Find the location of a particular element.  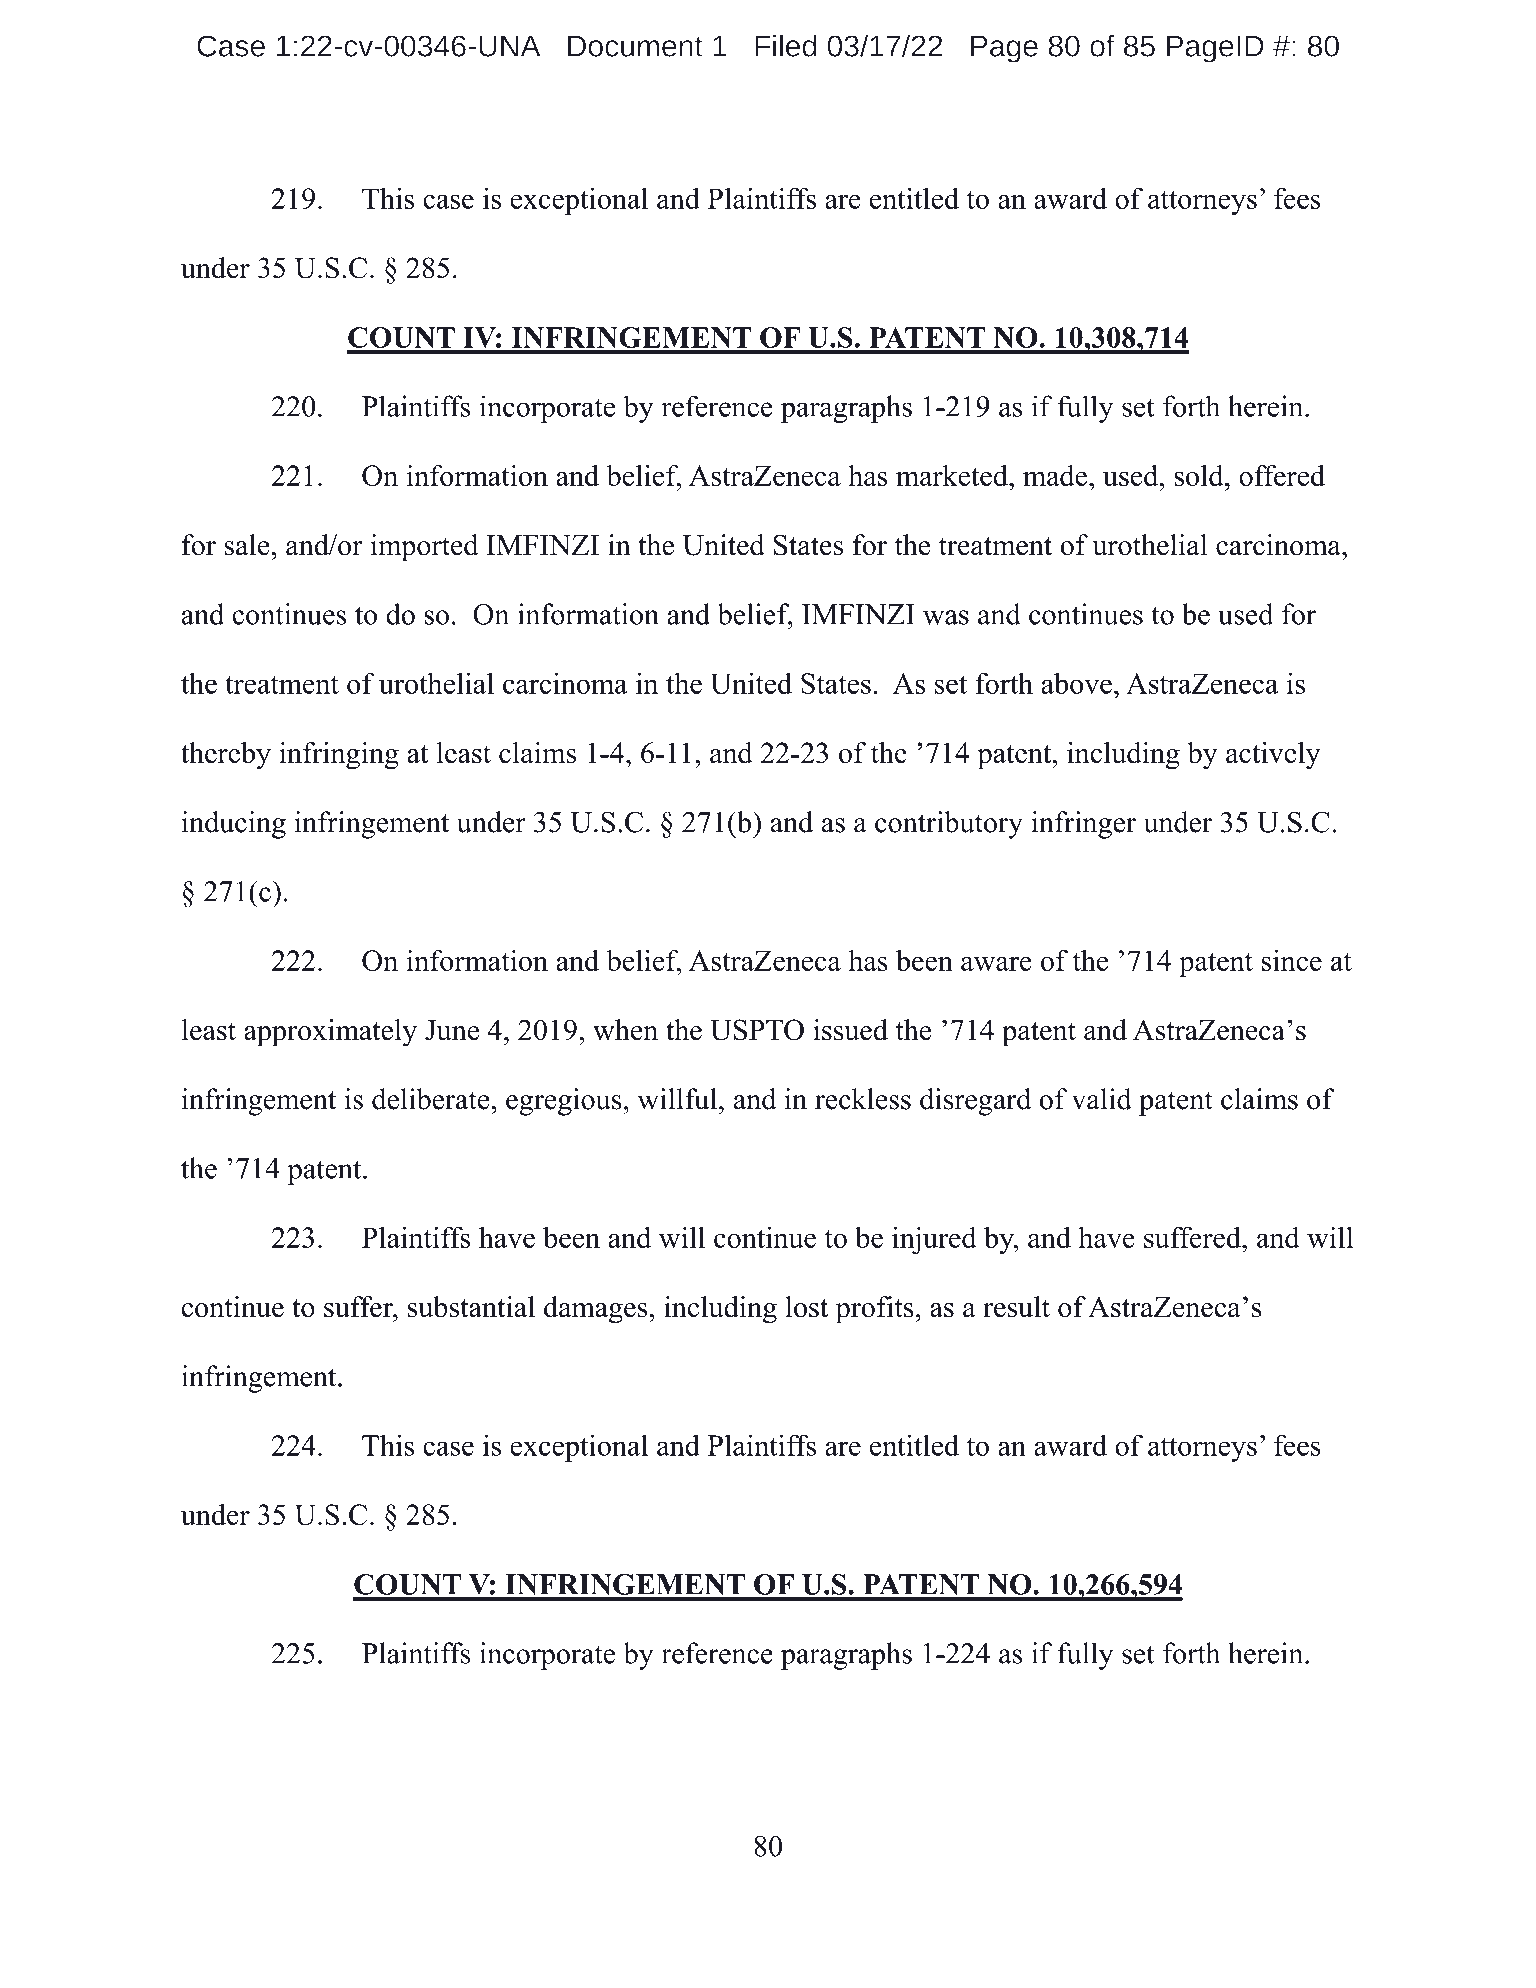

infringing is located at coordinates (339, 756).
